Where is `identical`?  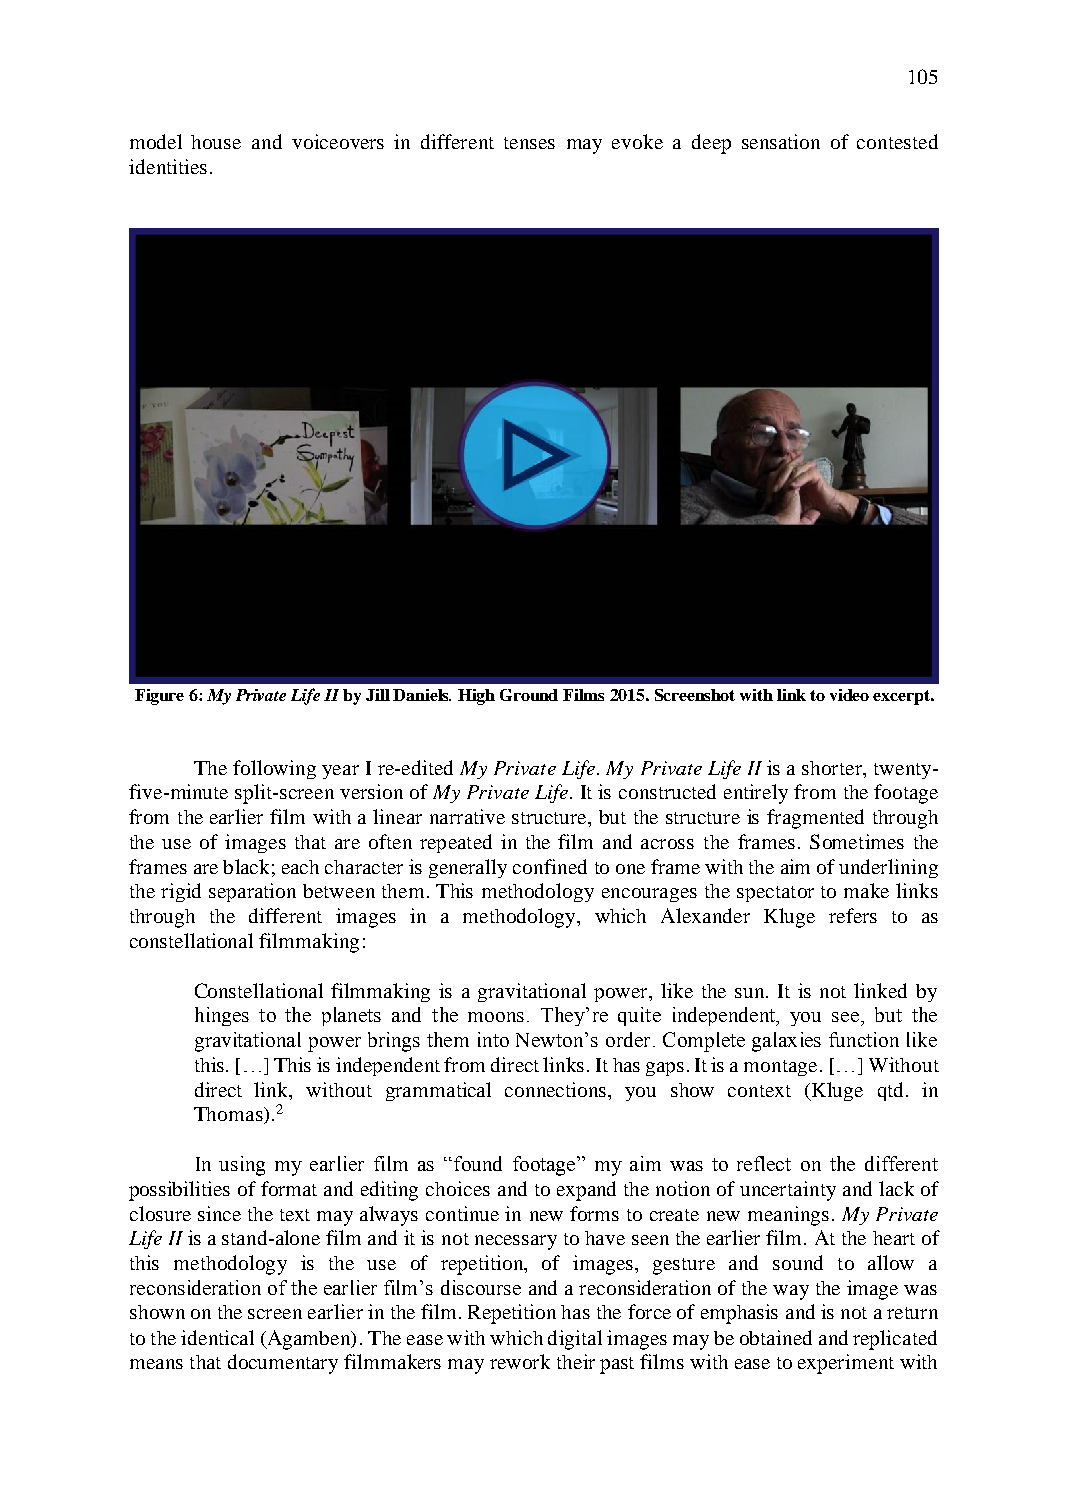 identical is located at coordinates (217, 1337).
